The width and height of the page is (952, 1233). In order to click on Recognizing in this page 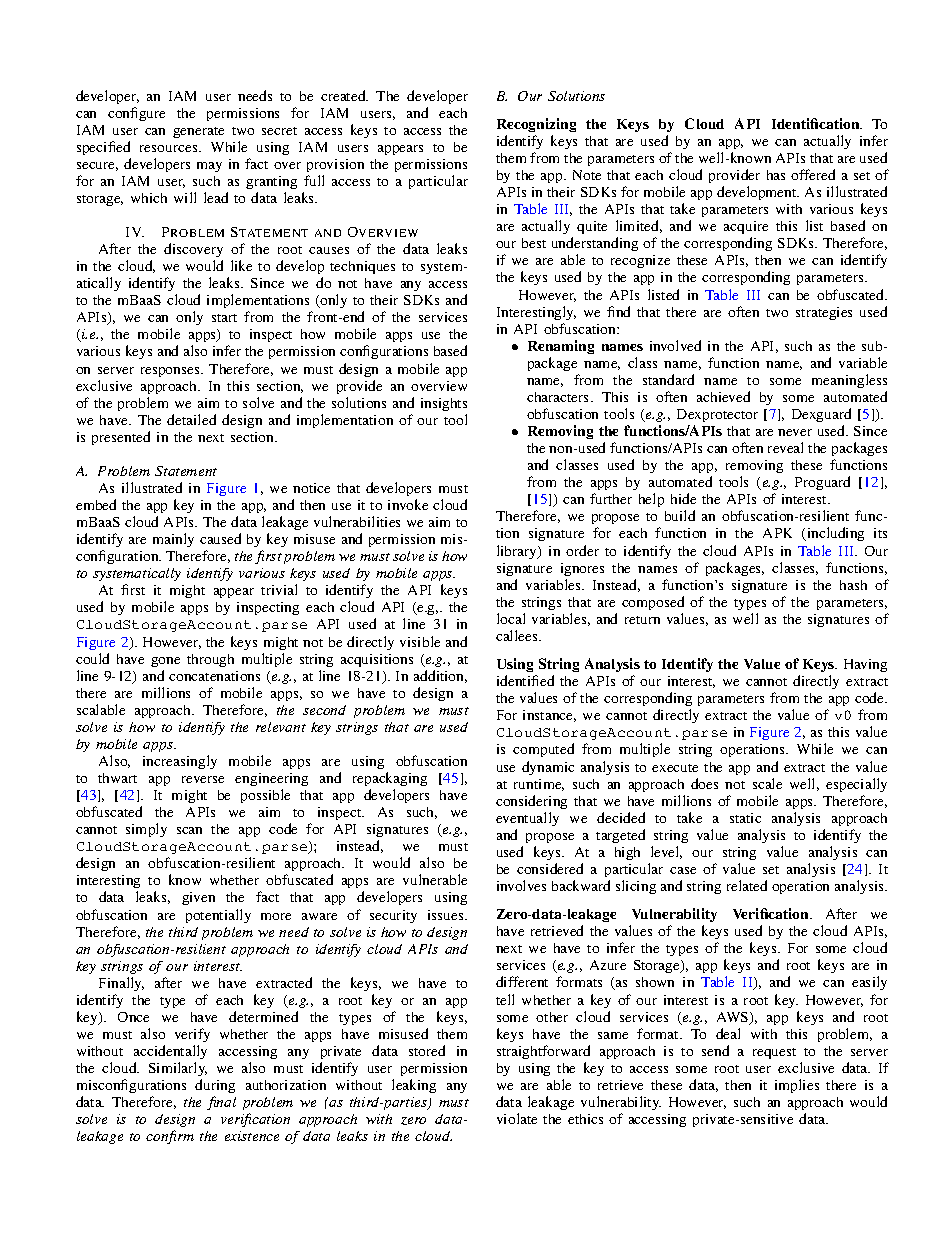, I will do `click(536, 125)`.
